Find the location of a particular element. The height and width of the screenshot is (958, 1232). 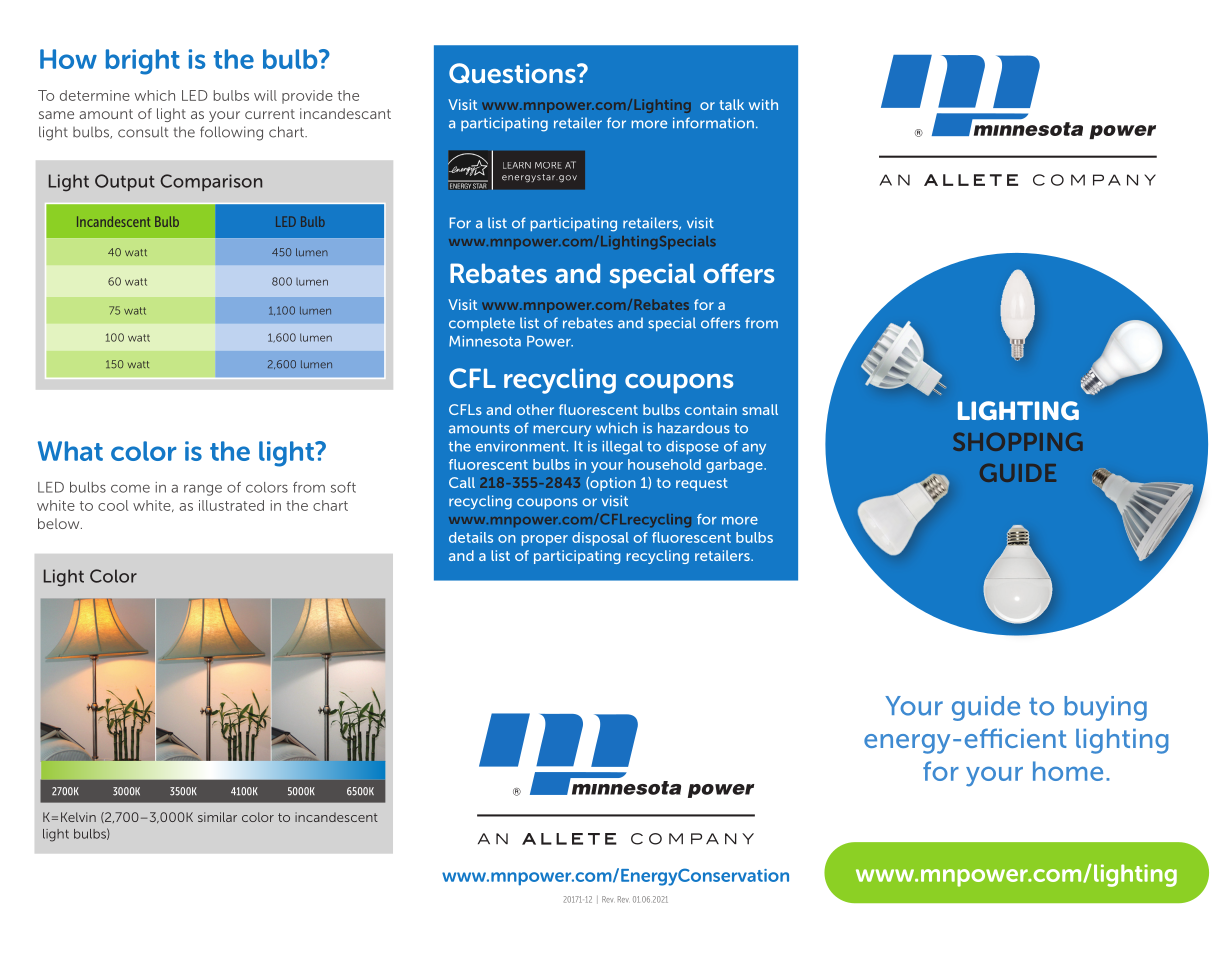

What is located at coordinates (70, 451).
